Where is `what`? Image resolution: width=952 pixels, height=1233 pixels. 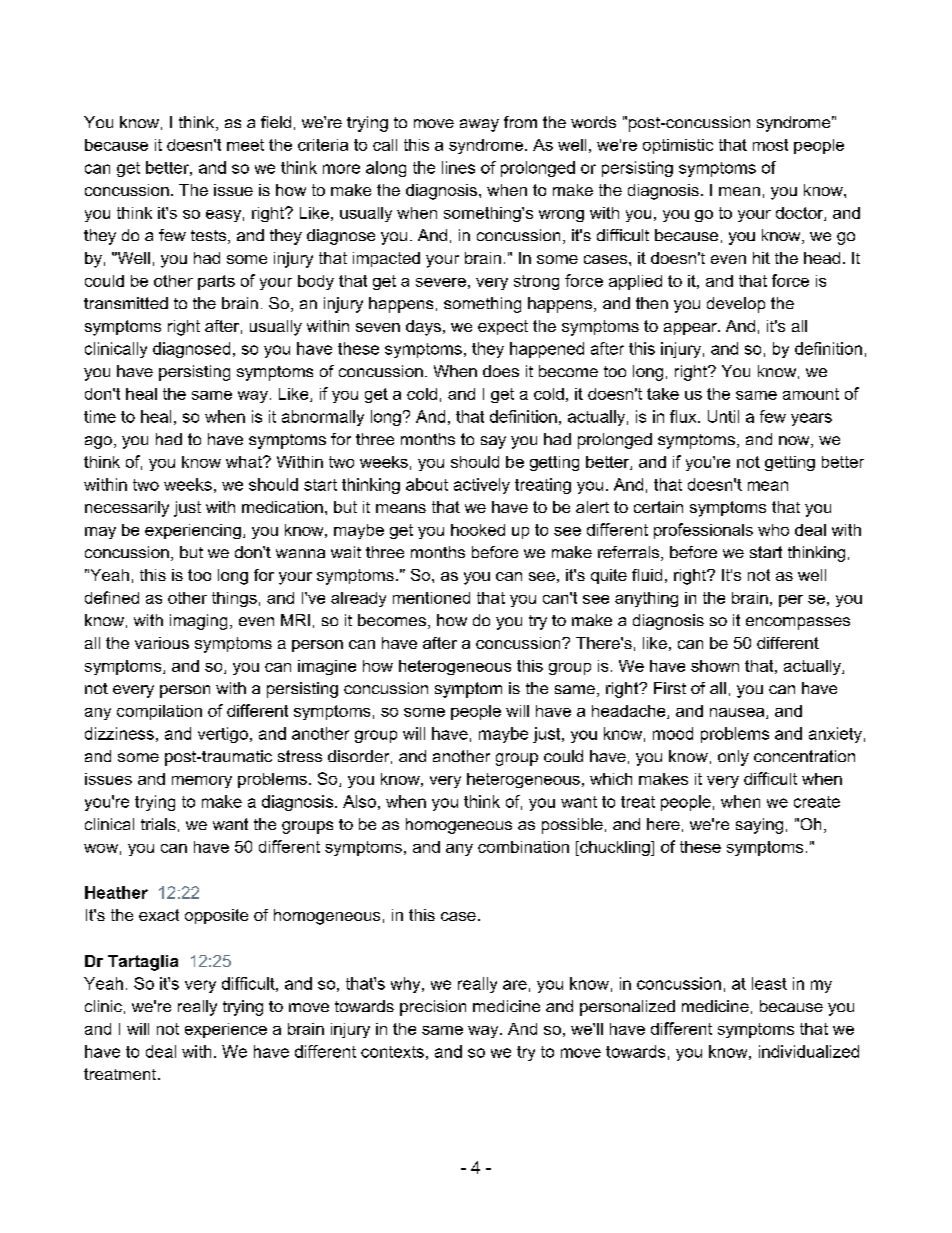 what is located at coordinates (245, 462).
